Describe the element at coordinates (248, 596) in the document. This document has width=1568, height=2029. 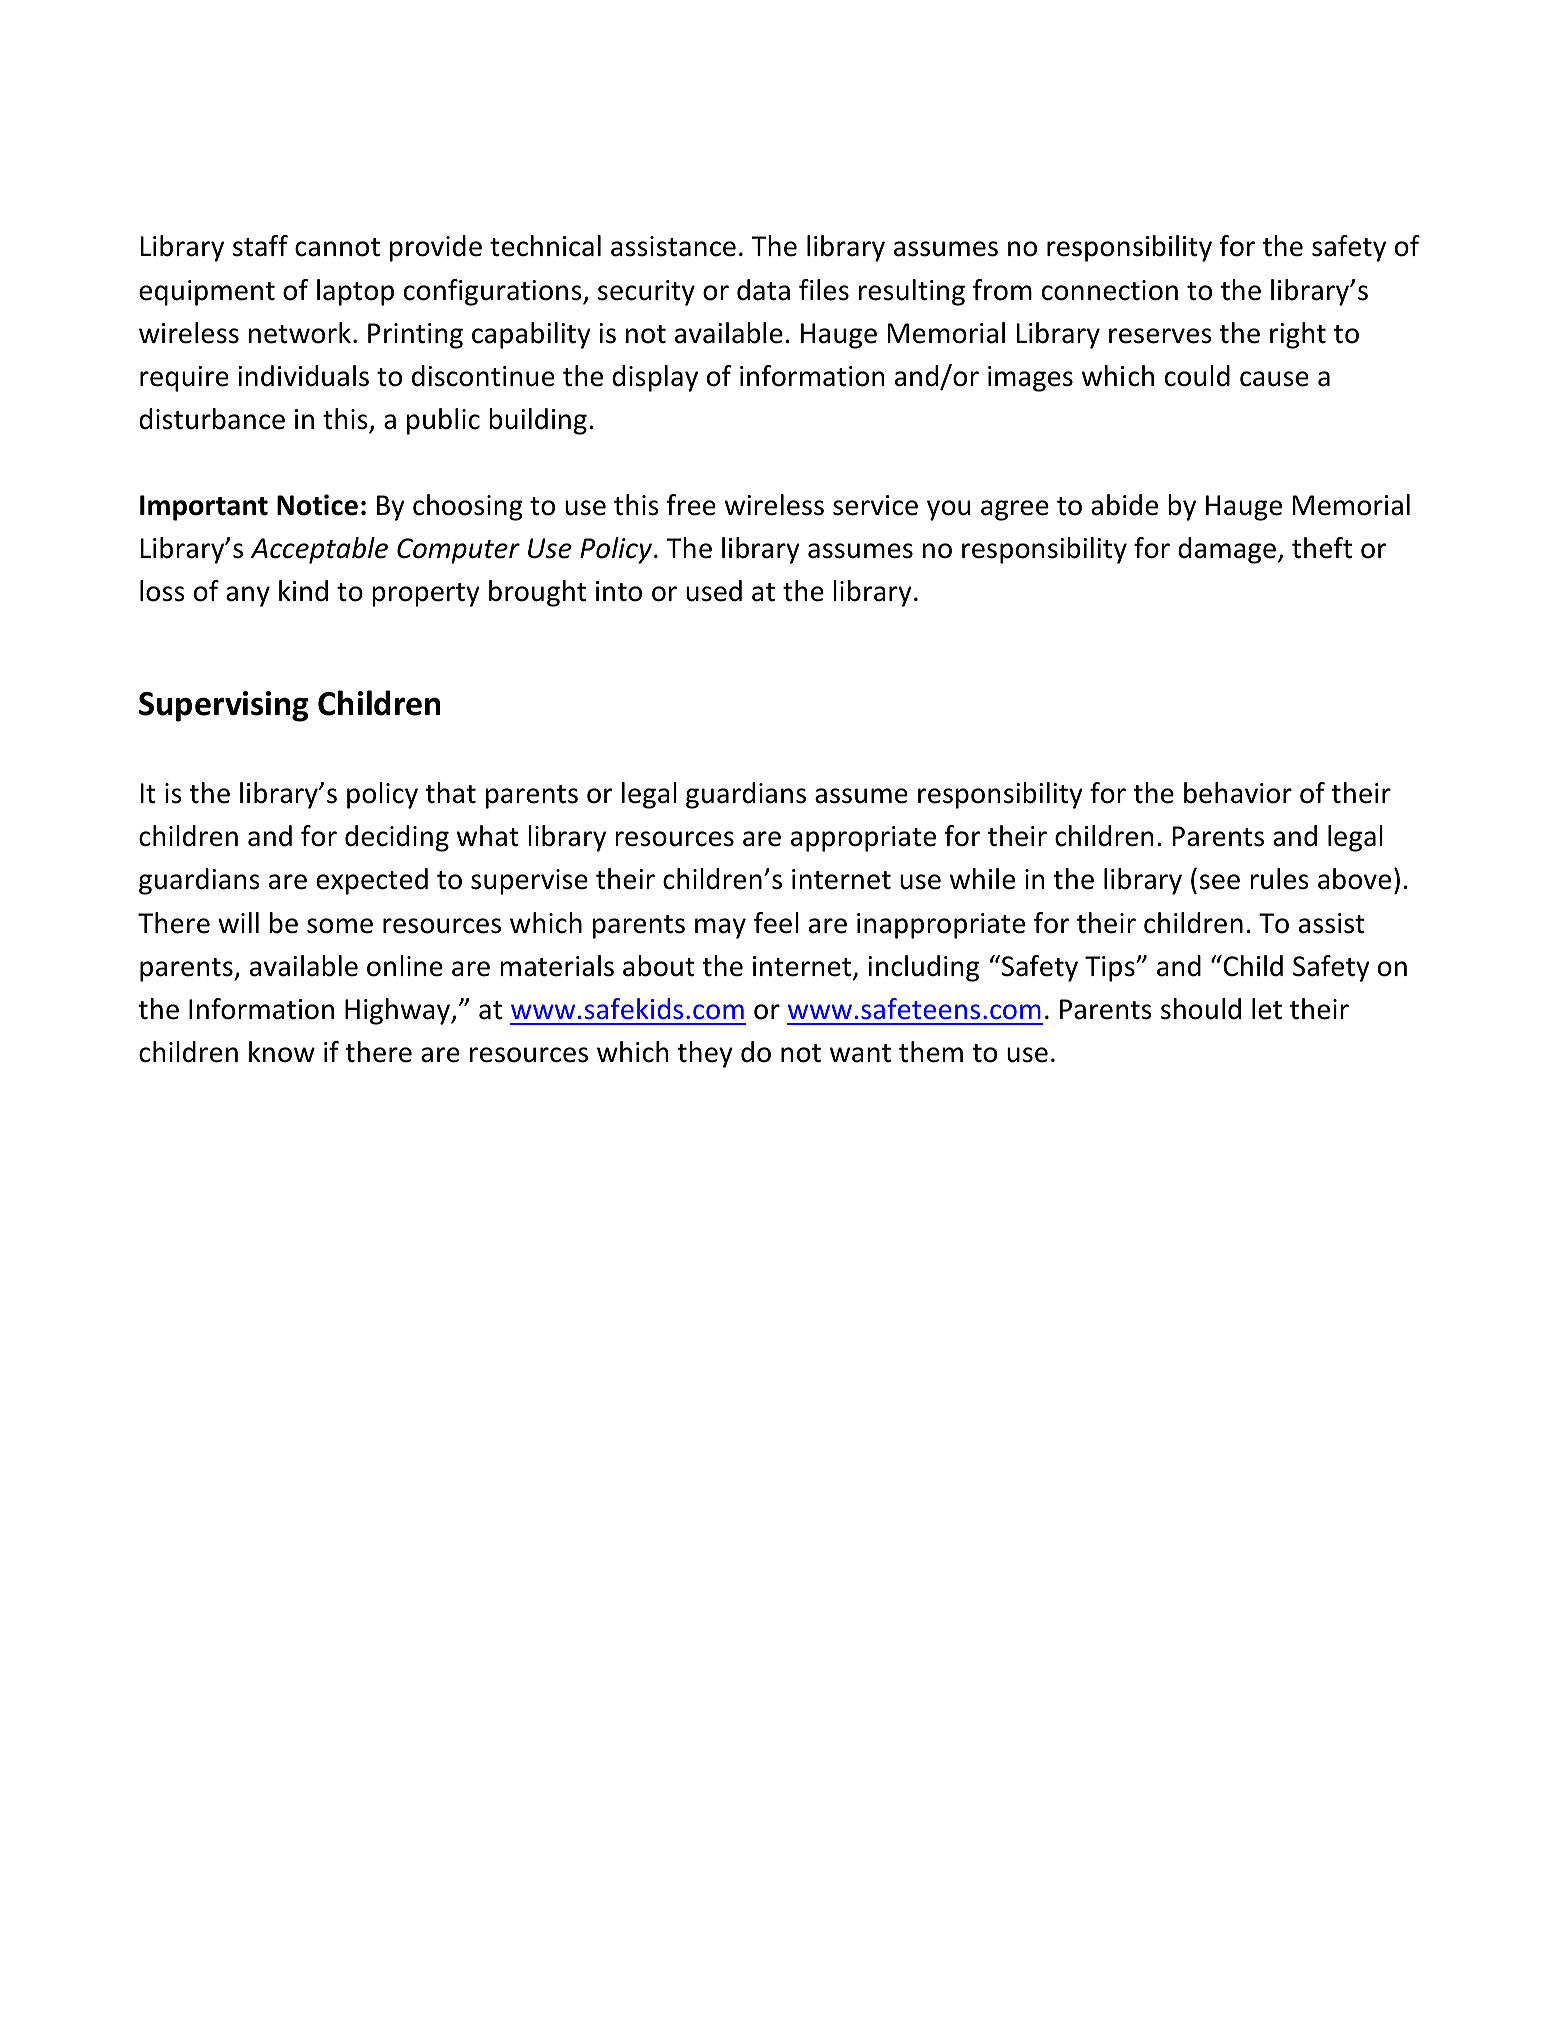
I see `any` at that location.
